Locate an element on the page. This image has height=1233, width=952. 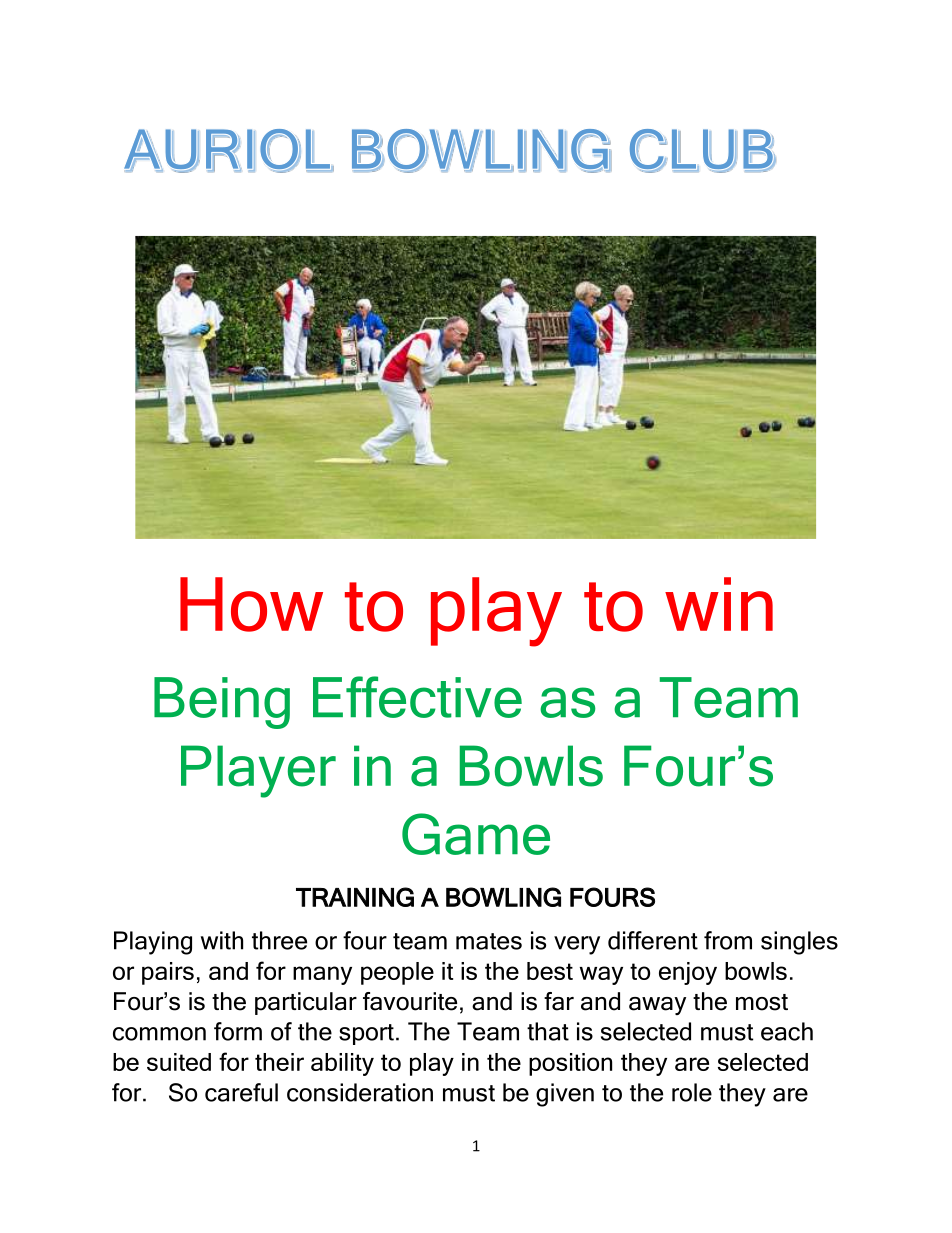
TRAINING is located at coordinates (355, 897).
